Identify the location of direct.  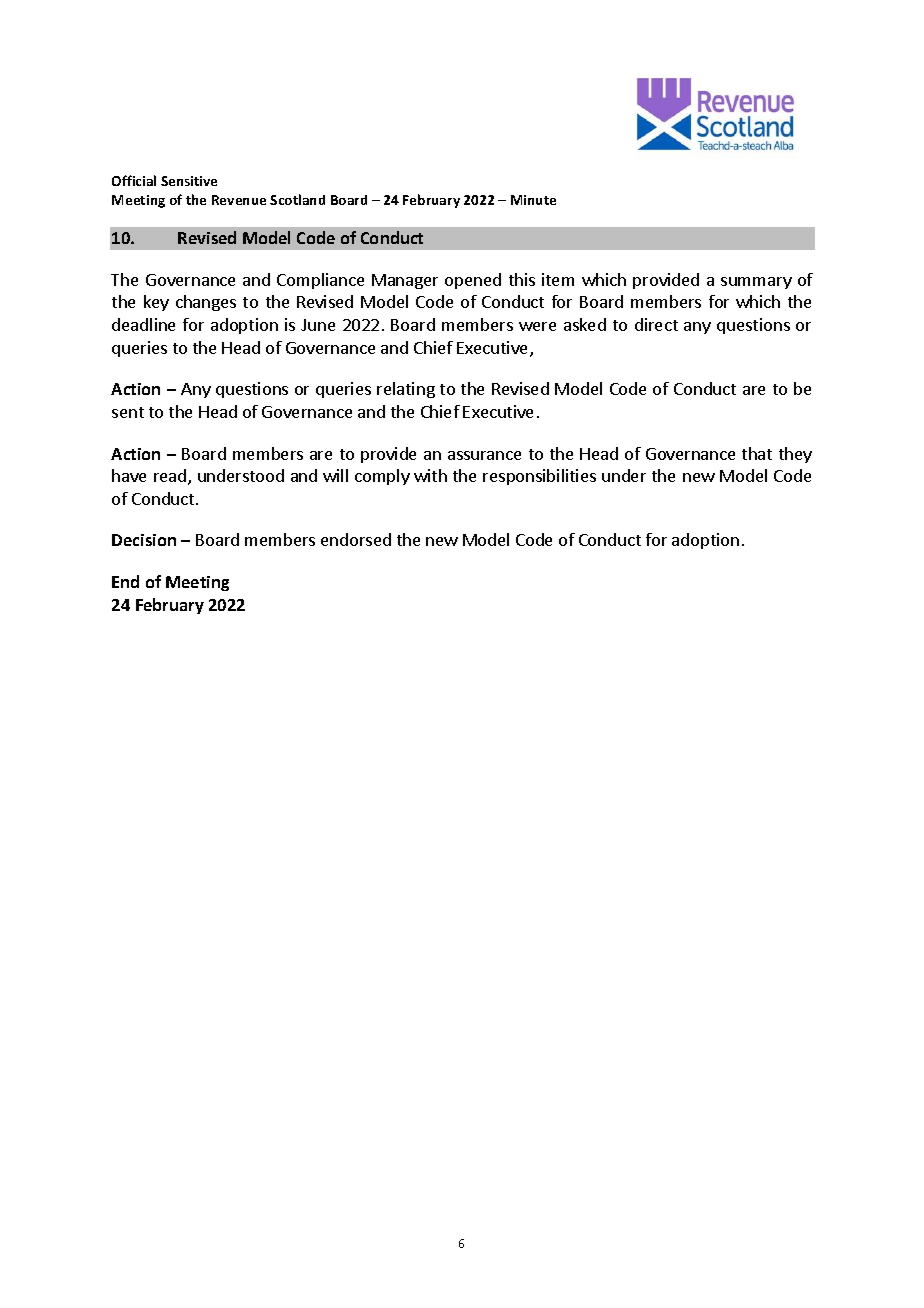
(656, 324).
